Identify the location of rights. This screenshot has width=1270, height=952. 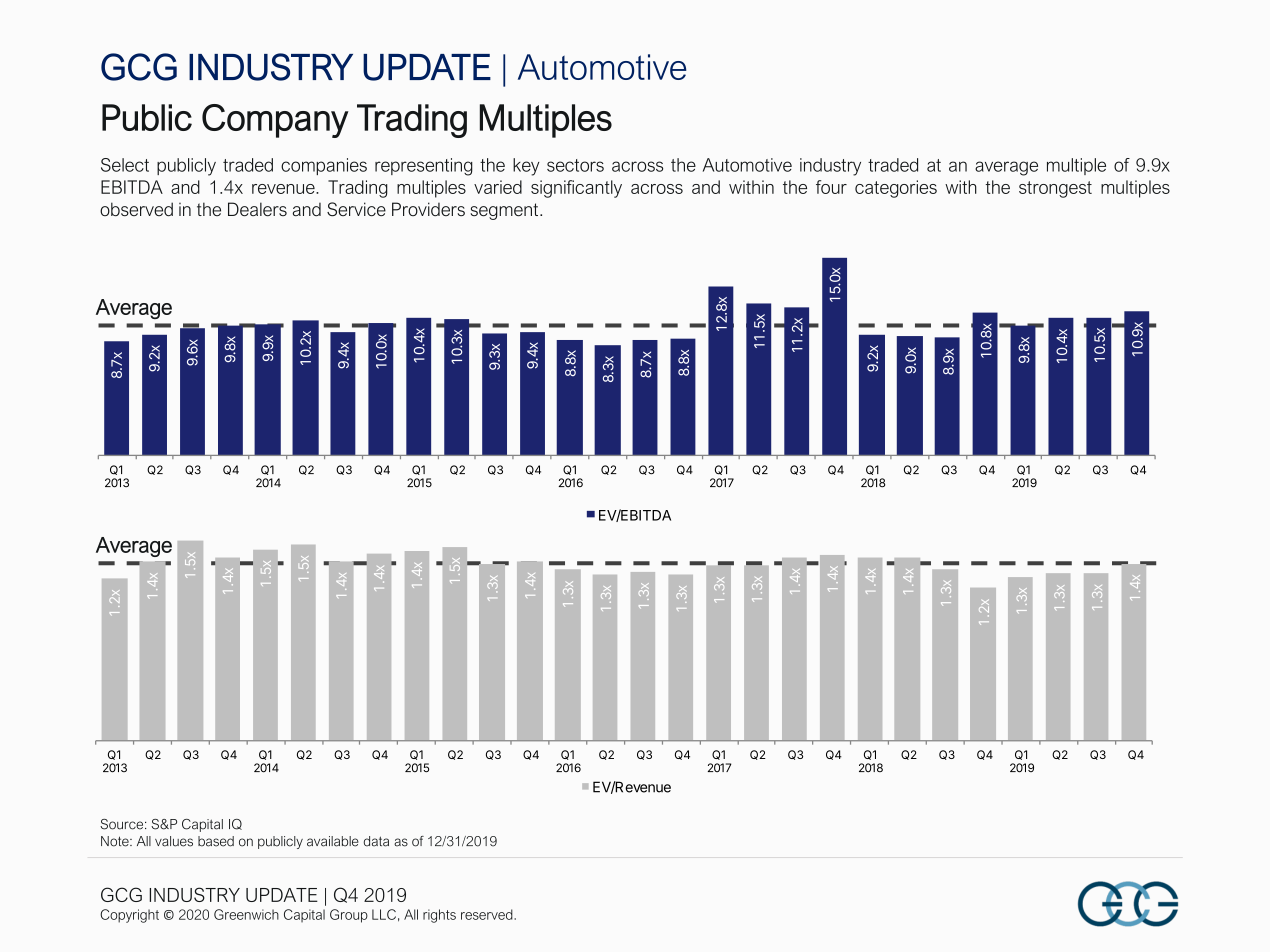
(439, 916).
